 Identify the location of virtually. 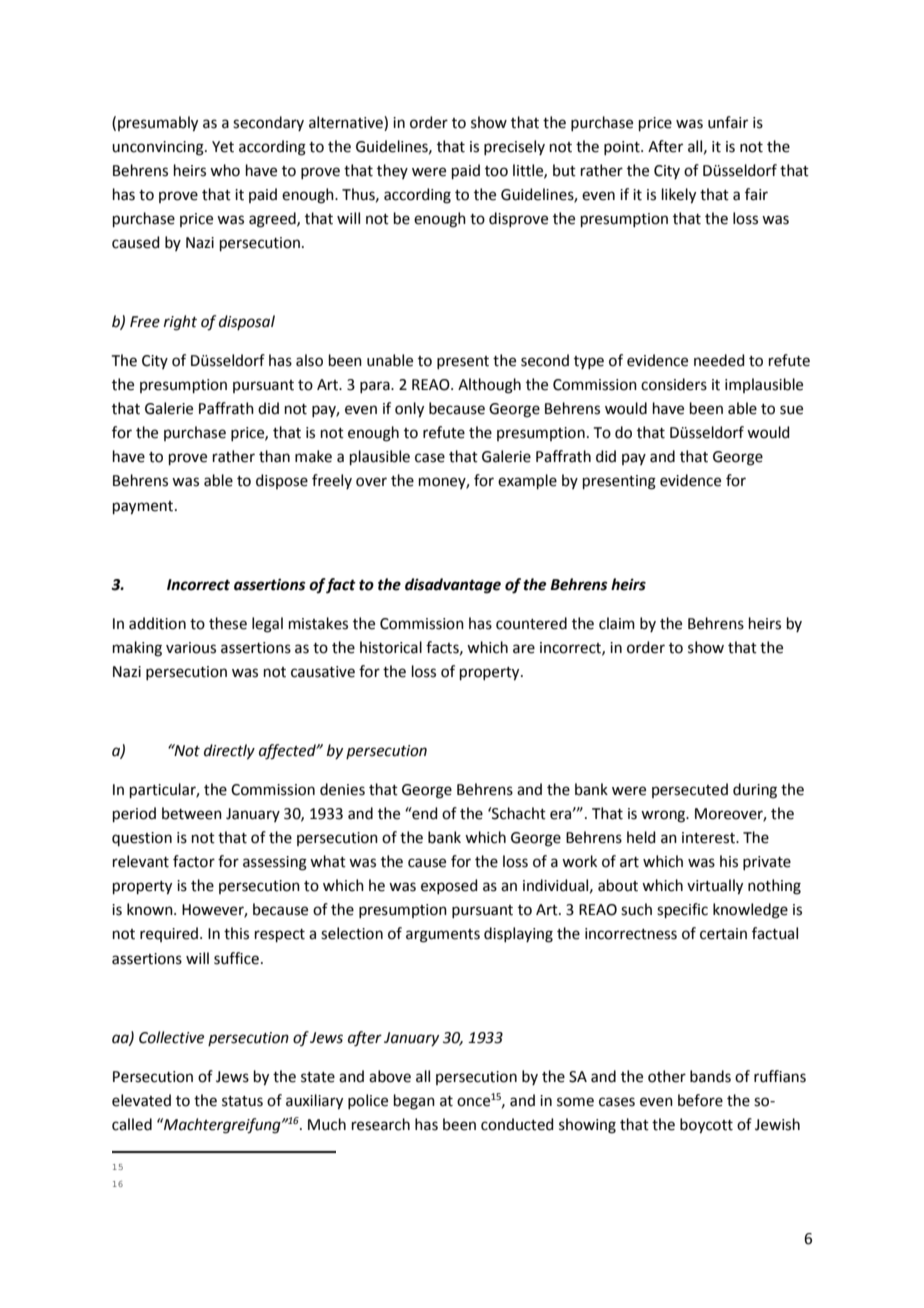
(715, 887).
